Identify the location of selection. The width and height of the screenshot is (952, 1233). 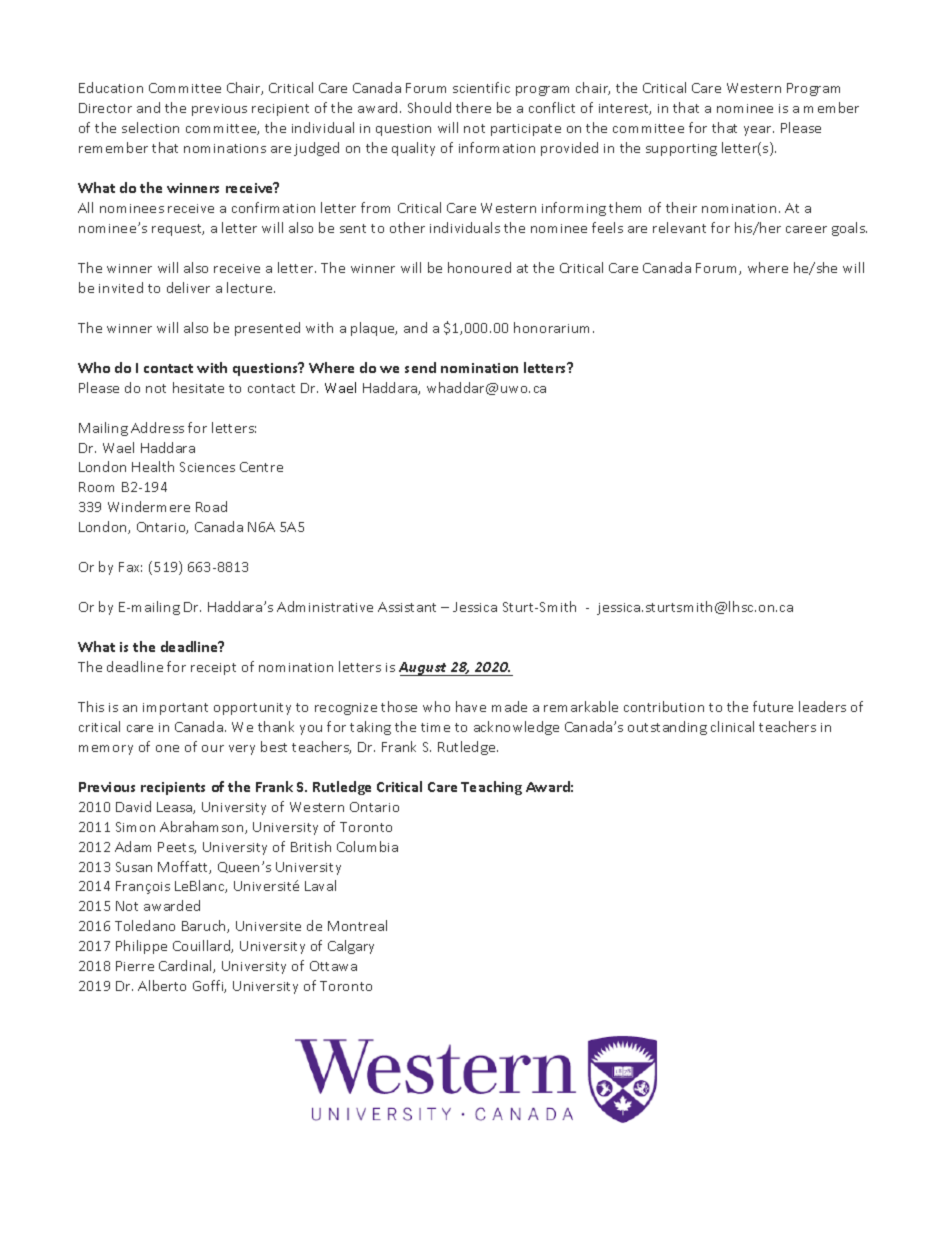
(150, 127).
